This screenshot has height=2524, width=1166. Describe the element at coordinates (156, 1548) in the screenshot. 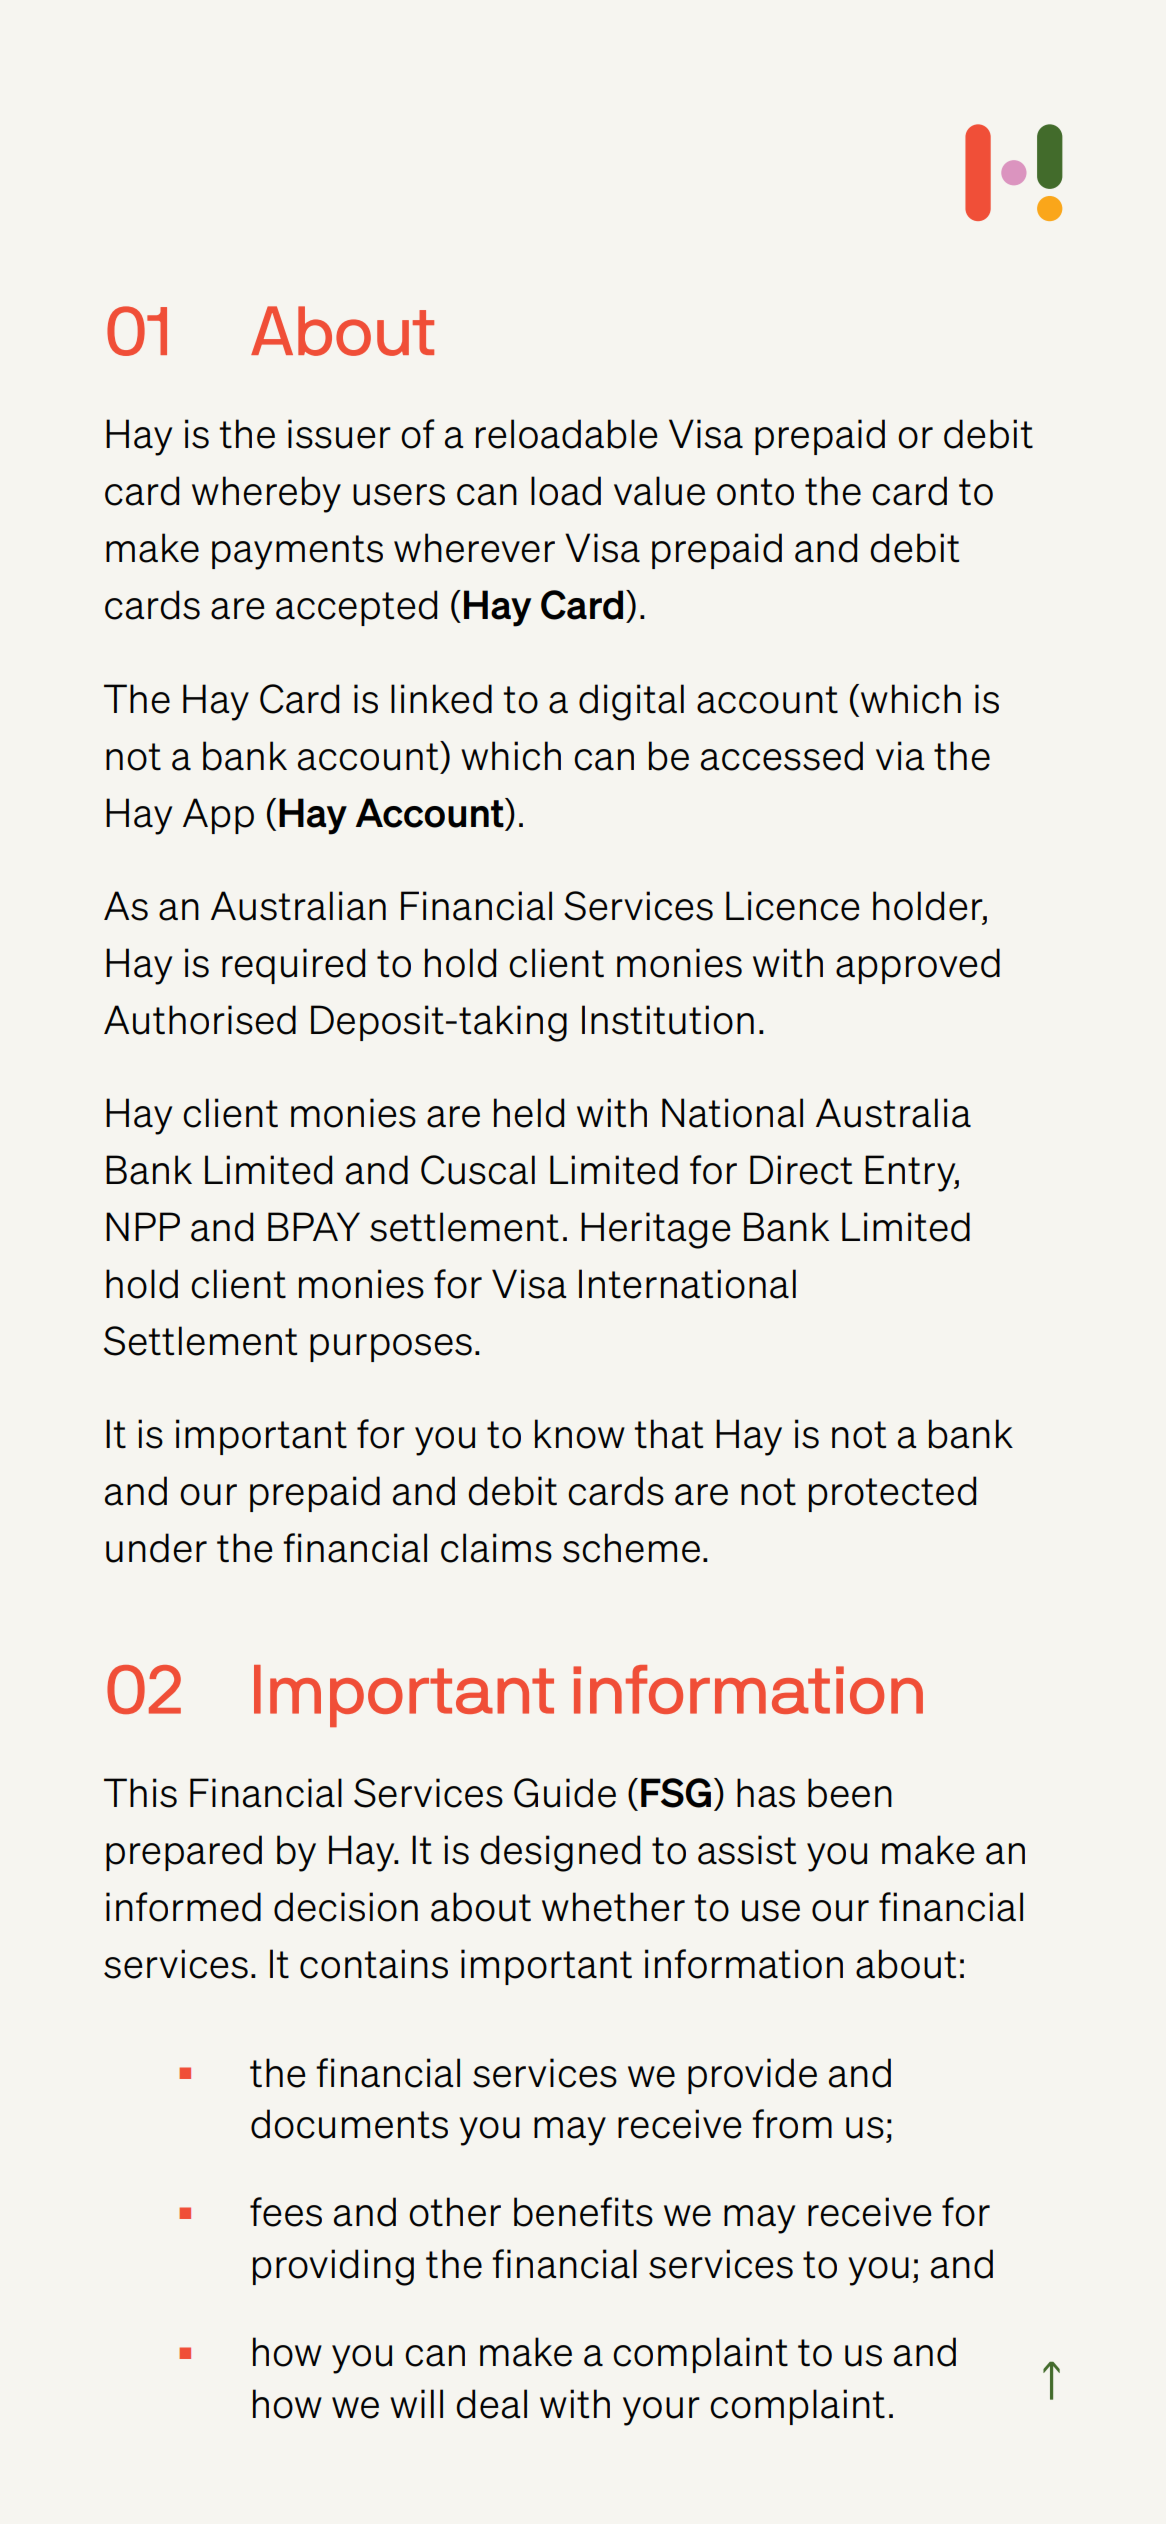

I see `under` at that location.
